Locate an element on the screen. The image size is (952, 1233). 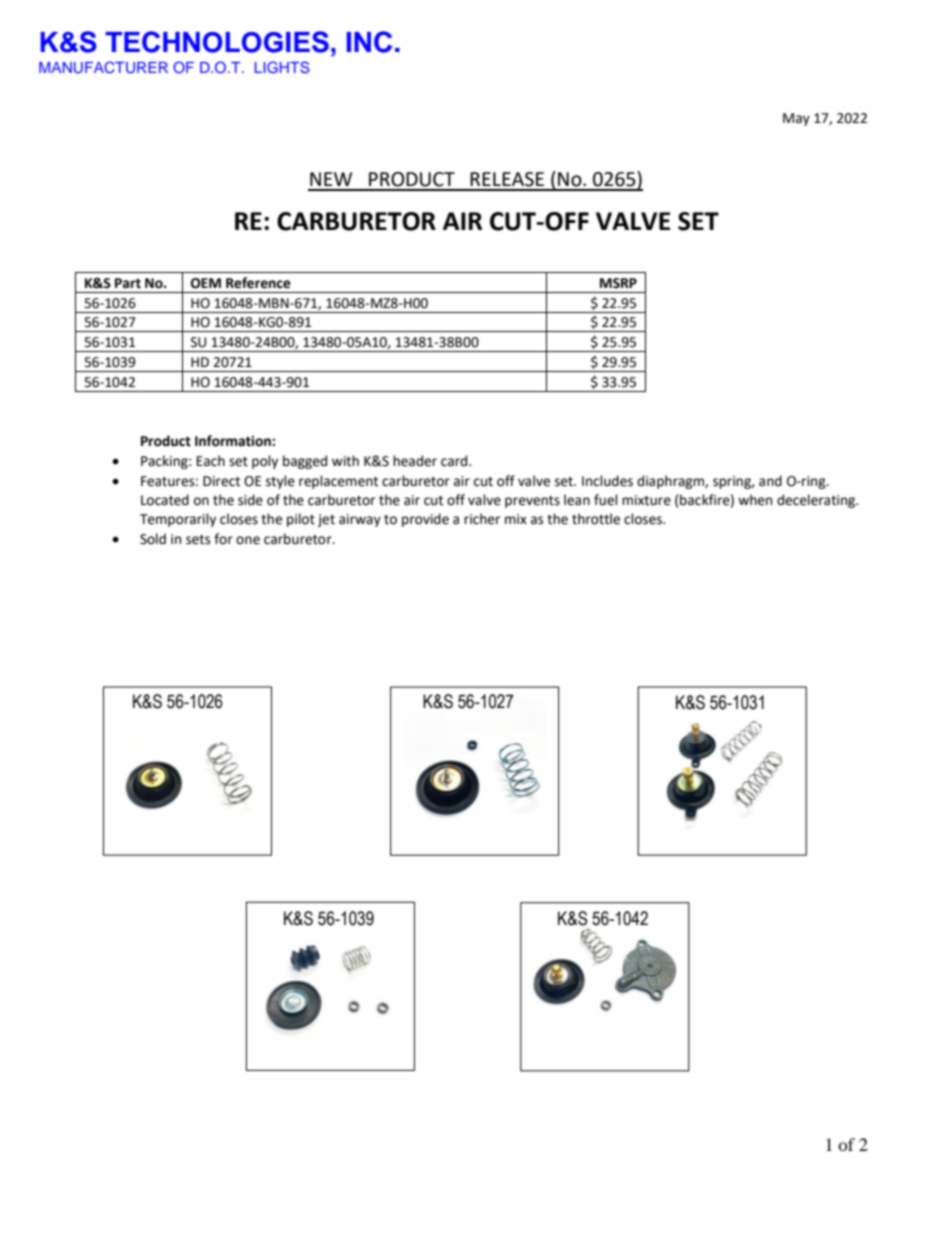
Reference is located at coordinates (258, 283).
